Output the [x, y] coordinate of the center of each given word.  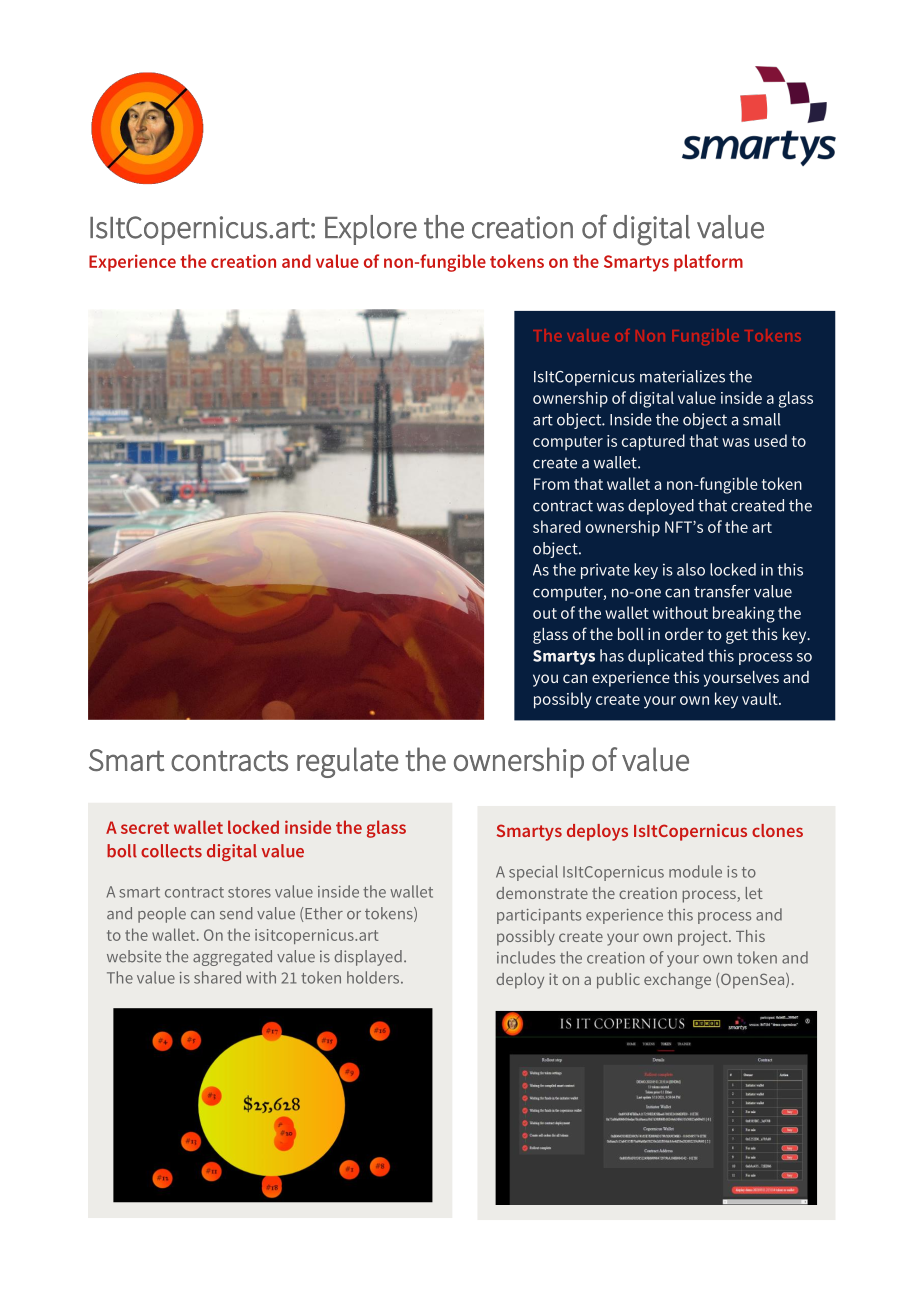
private [605, 571]
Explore [371, 230]
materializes [682, 376]
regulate [348, 762]
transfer [722, 591]
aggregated [232, 958]
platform [708, 263]
